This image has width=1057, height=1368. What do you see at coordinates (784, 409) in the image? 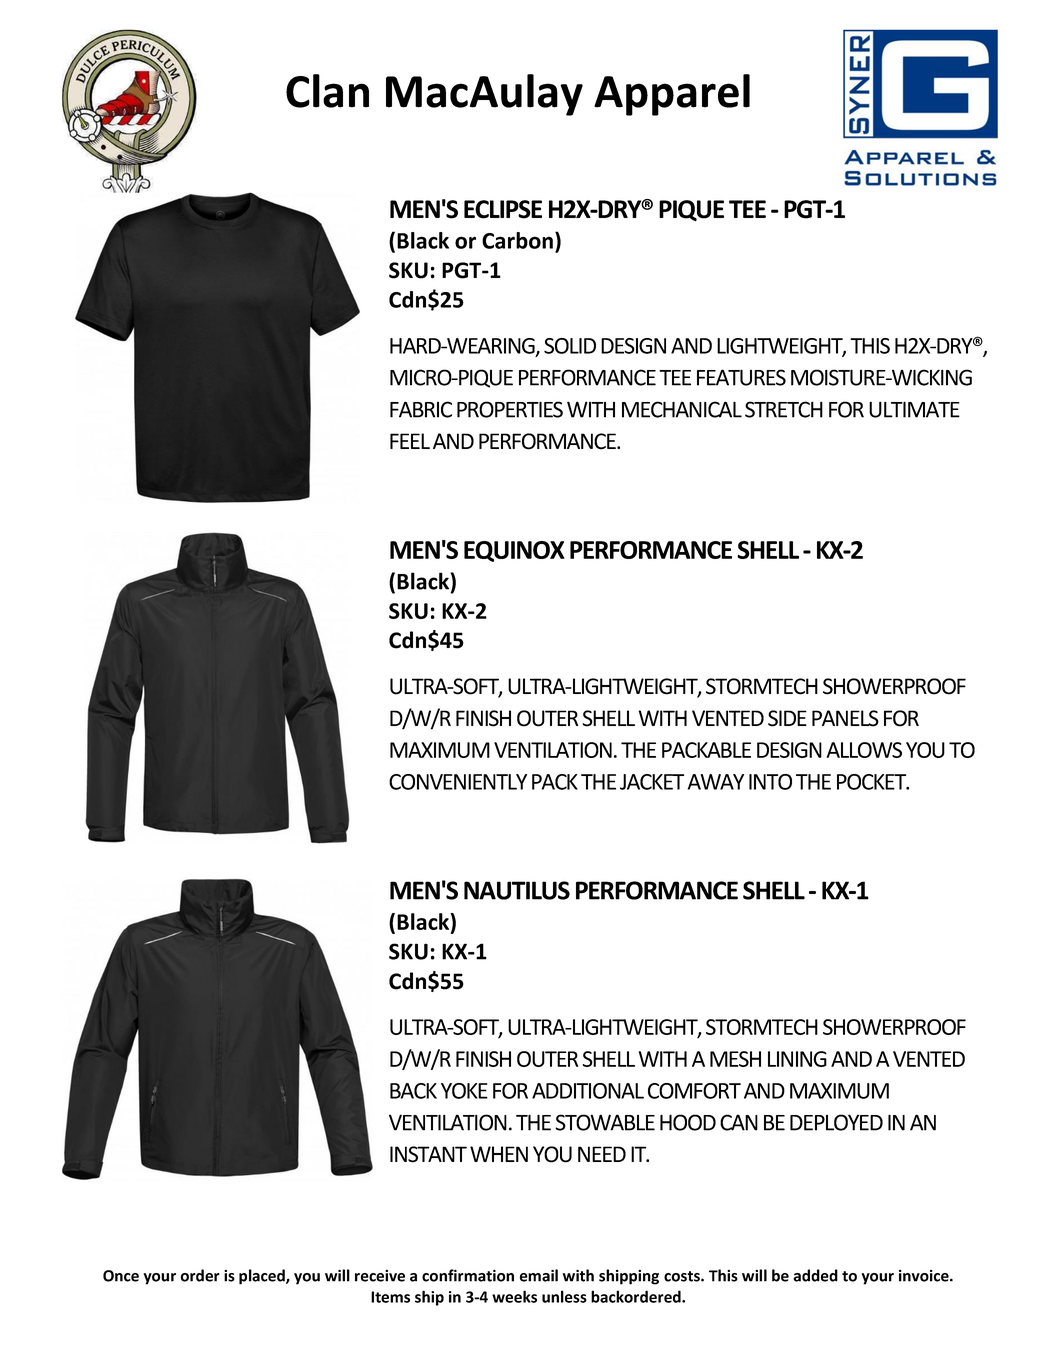
I see `STRETCH` at bounding box center [784, 409].
